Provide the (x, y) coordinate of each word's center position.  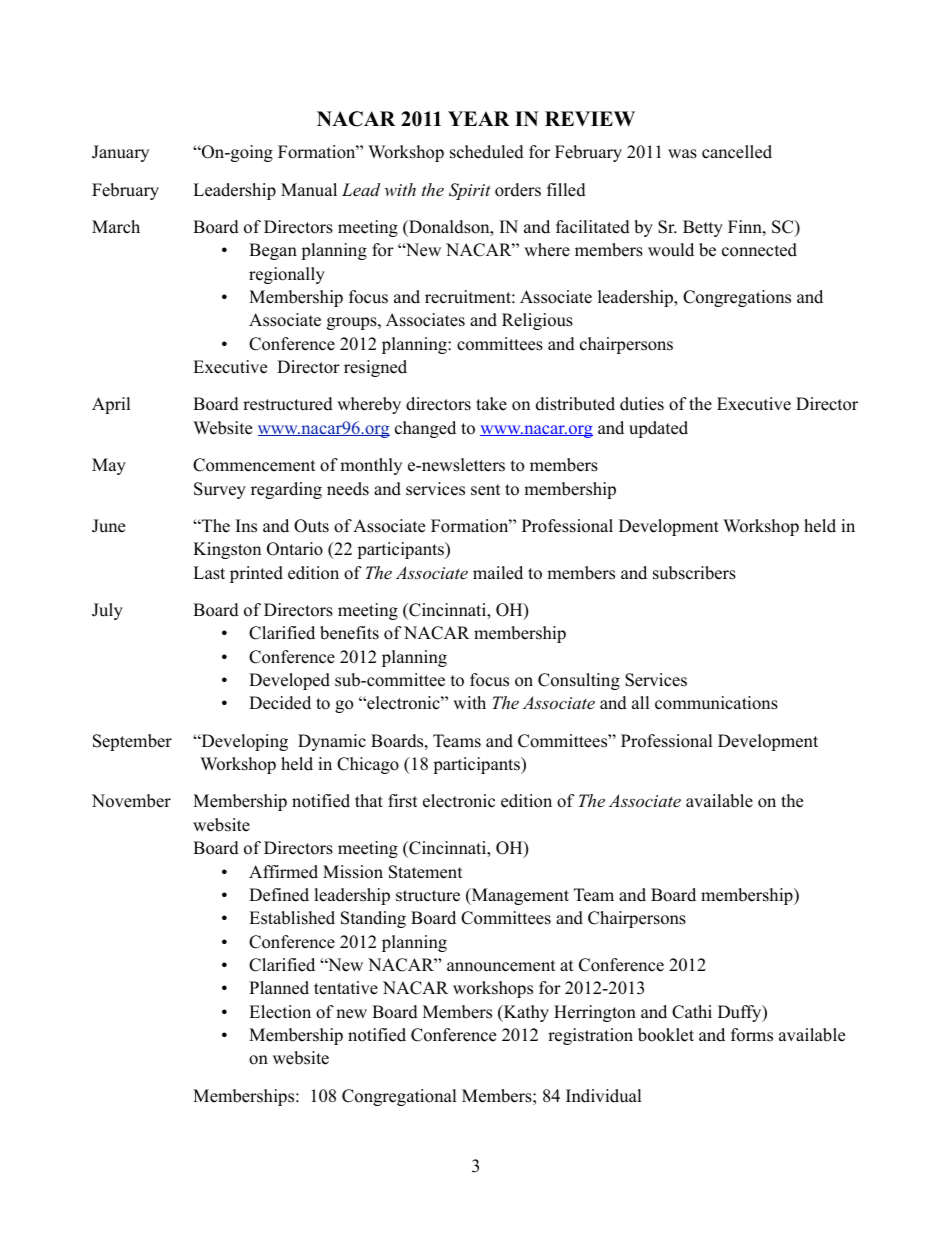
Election (280, 1012)
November (131, 801)
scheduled (487, 152)
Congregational (399, 1097)
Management (519, 896)
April (111, 405)
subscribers (694, 573)
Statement (426, 872)
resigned (375, 368)
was (682, 154)
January (120, 153)
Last (209, 573)
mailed (498, 573)
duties (642, 404)
